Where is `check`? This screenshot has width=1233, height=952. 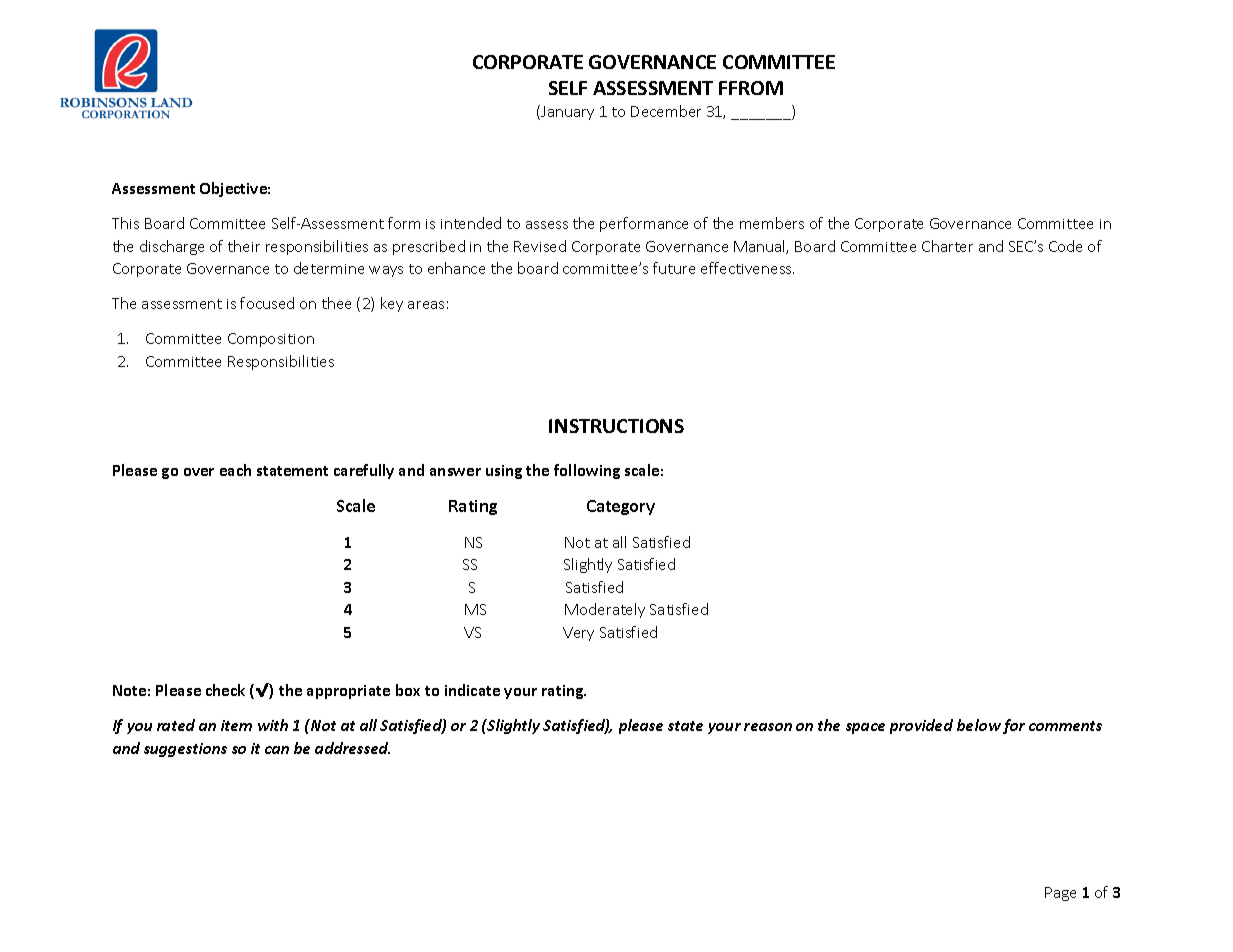 check is located at coordinates (225, 690).
